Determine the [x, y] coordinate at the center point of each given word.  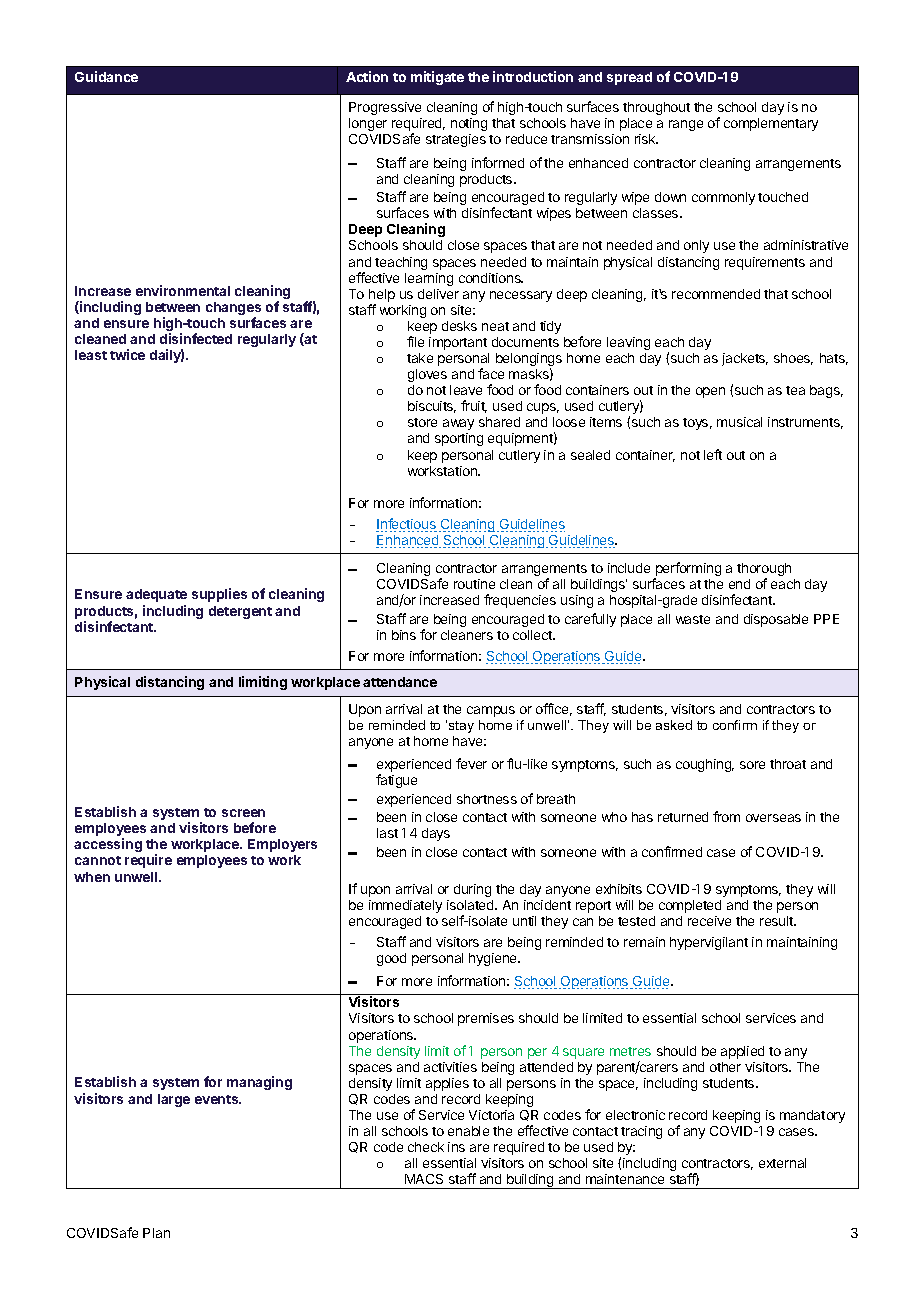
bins [404, 635]
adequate [156, 595]
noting [469, 124]
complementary [771, 124]
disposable [776, 620]
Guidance [106, 76]
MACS [424, 1179]
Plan [156, 1233]
